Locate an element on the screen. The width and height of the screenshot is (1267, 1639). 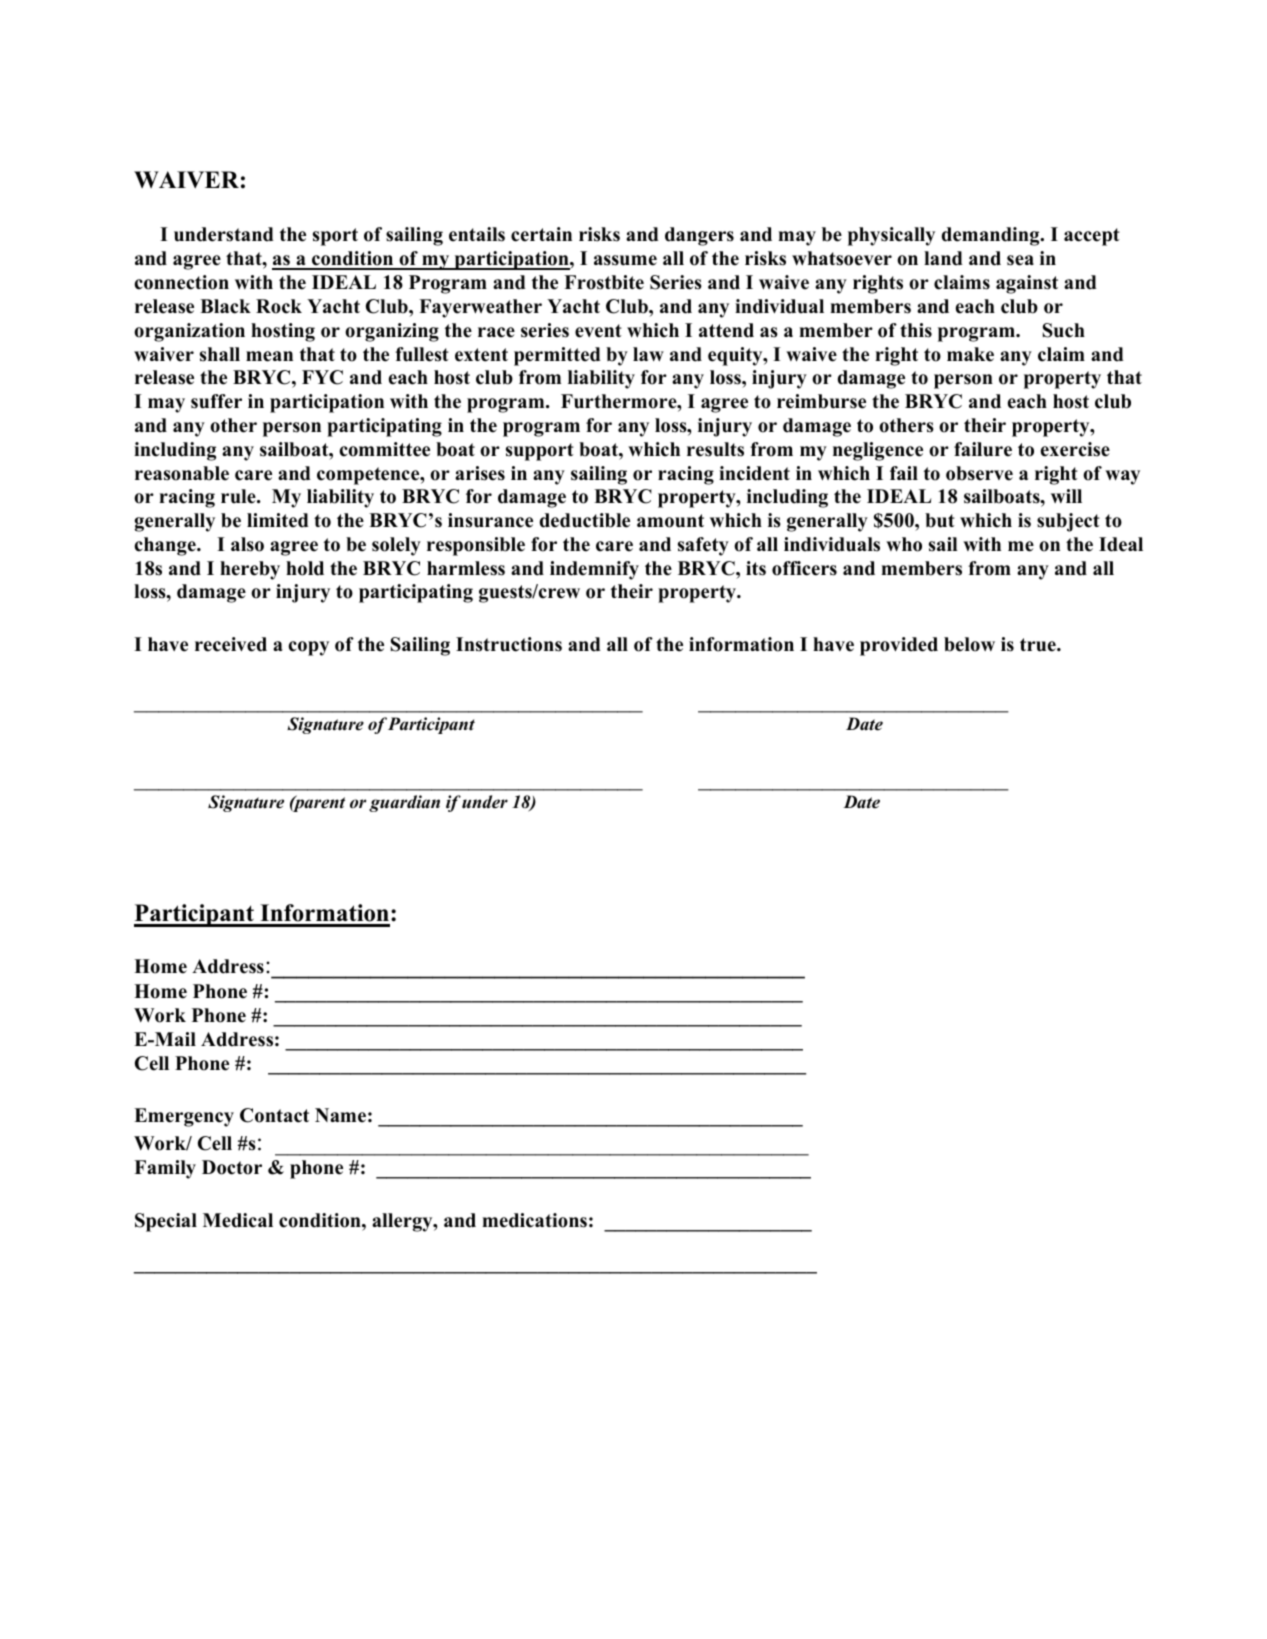
assume is located at coordinates (625, 260).
